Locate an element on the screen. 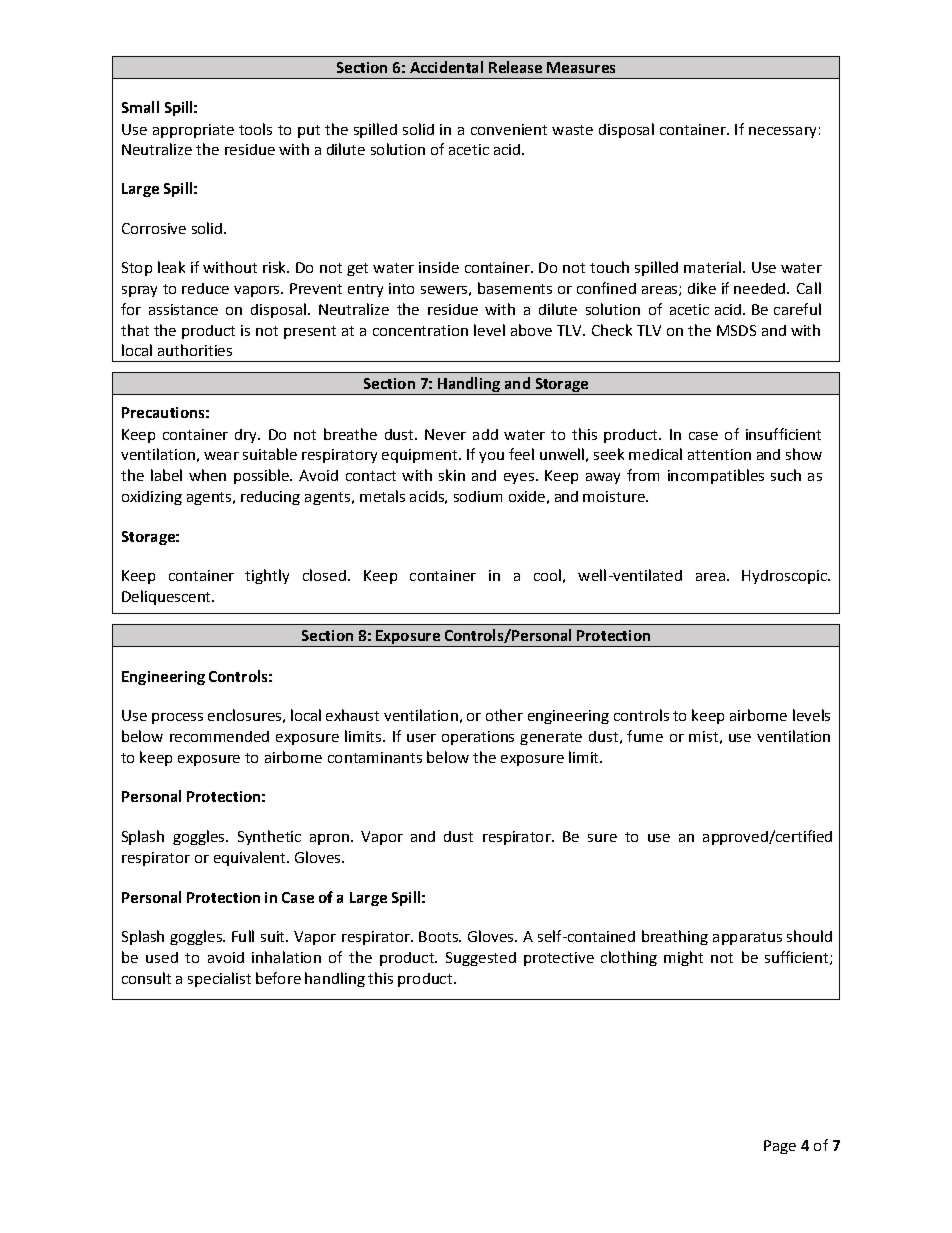  such is located at coordinates (786, 475).
